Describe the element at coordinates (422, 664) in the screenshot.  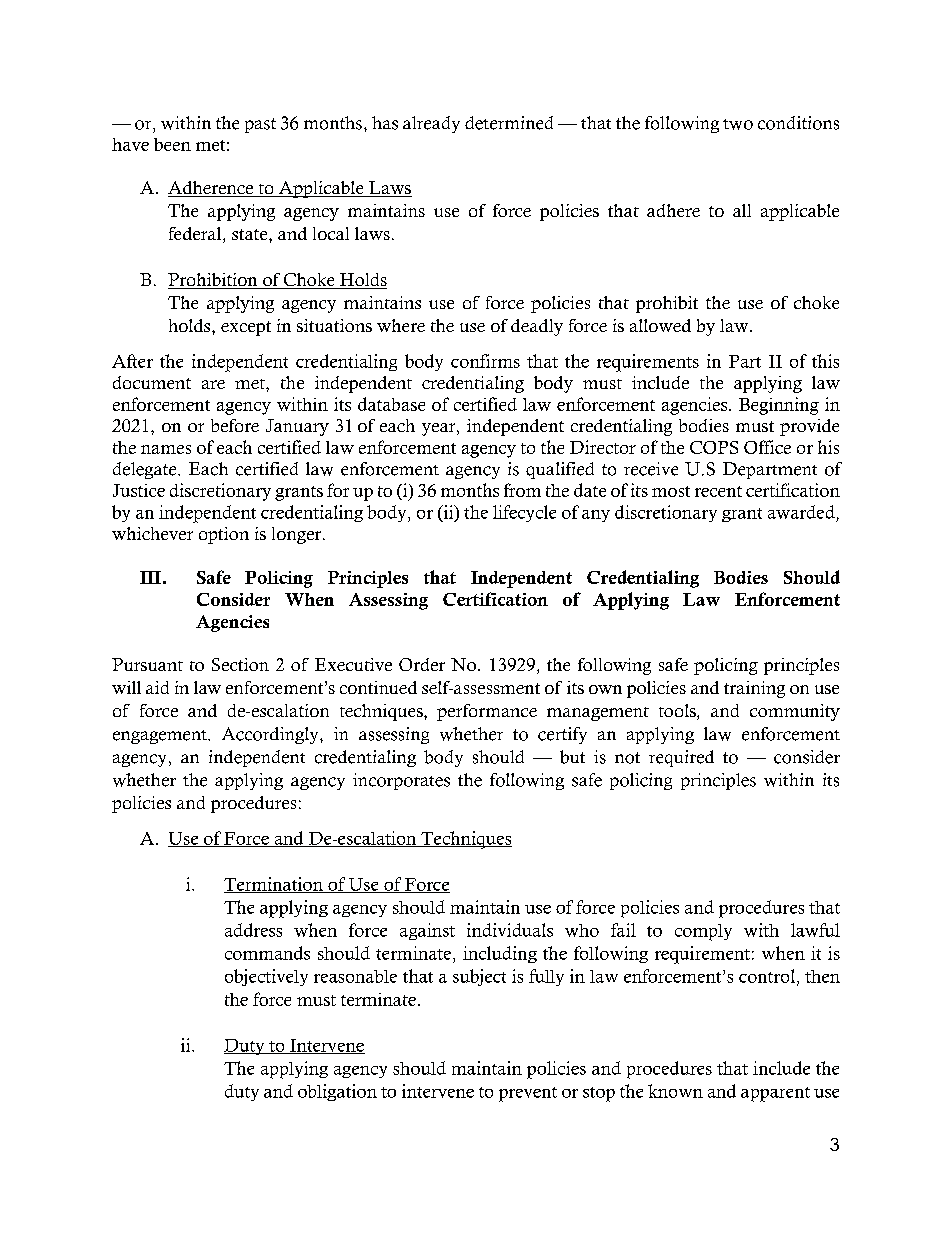
I see `Order` at that location.
